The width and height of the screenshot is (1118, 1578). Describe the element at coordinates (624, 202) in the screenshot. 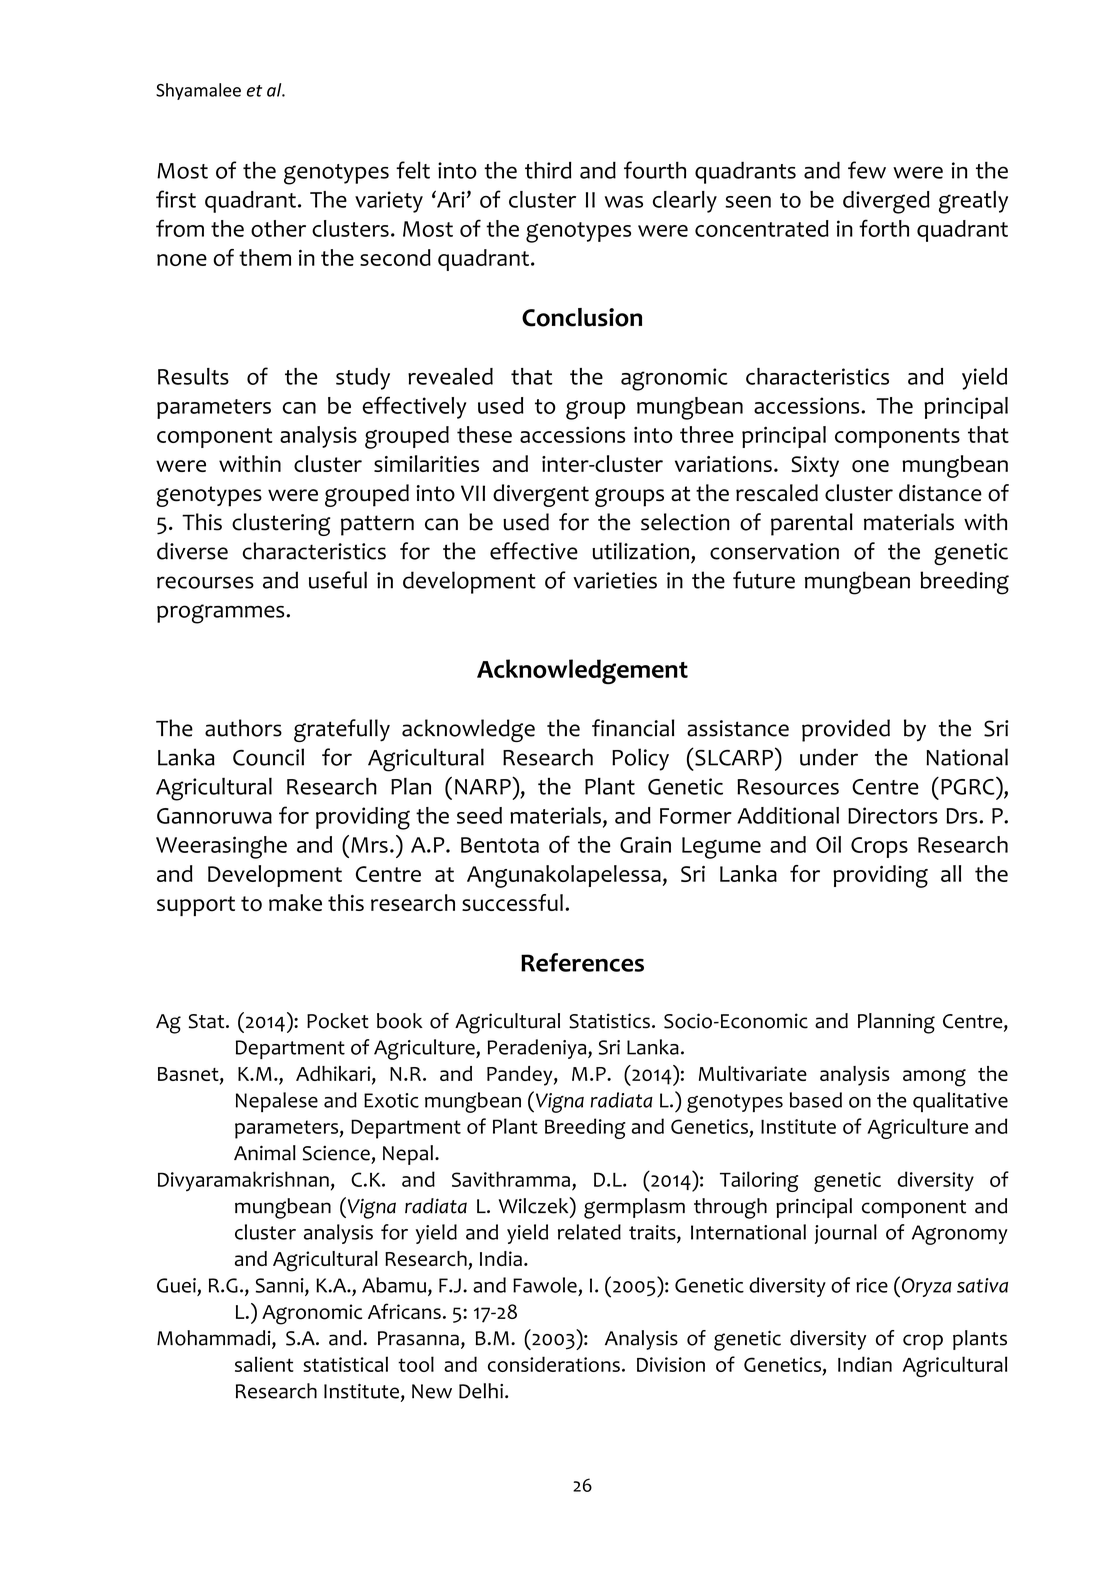

I see `was` at that location.
